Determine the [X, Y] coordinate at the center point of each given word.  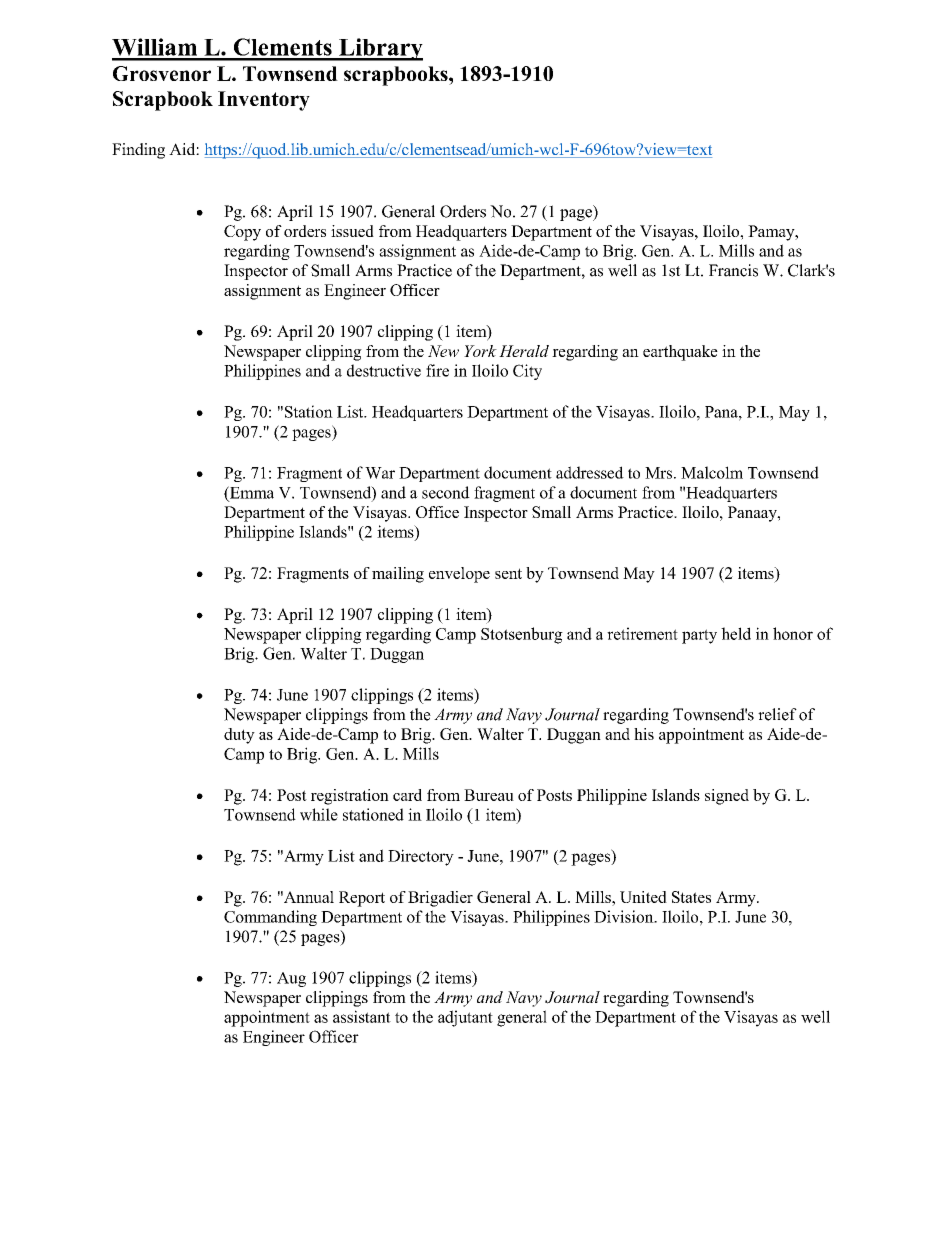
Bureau [489, 795]
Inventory [264, 101]
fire [437, 370]
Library [380, 49]
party [699, 636]
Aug [291, 979]
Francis [733, 270]
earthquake [680, 353]
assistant [362, 1016]
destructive [384, 370]
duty [239, 736]
